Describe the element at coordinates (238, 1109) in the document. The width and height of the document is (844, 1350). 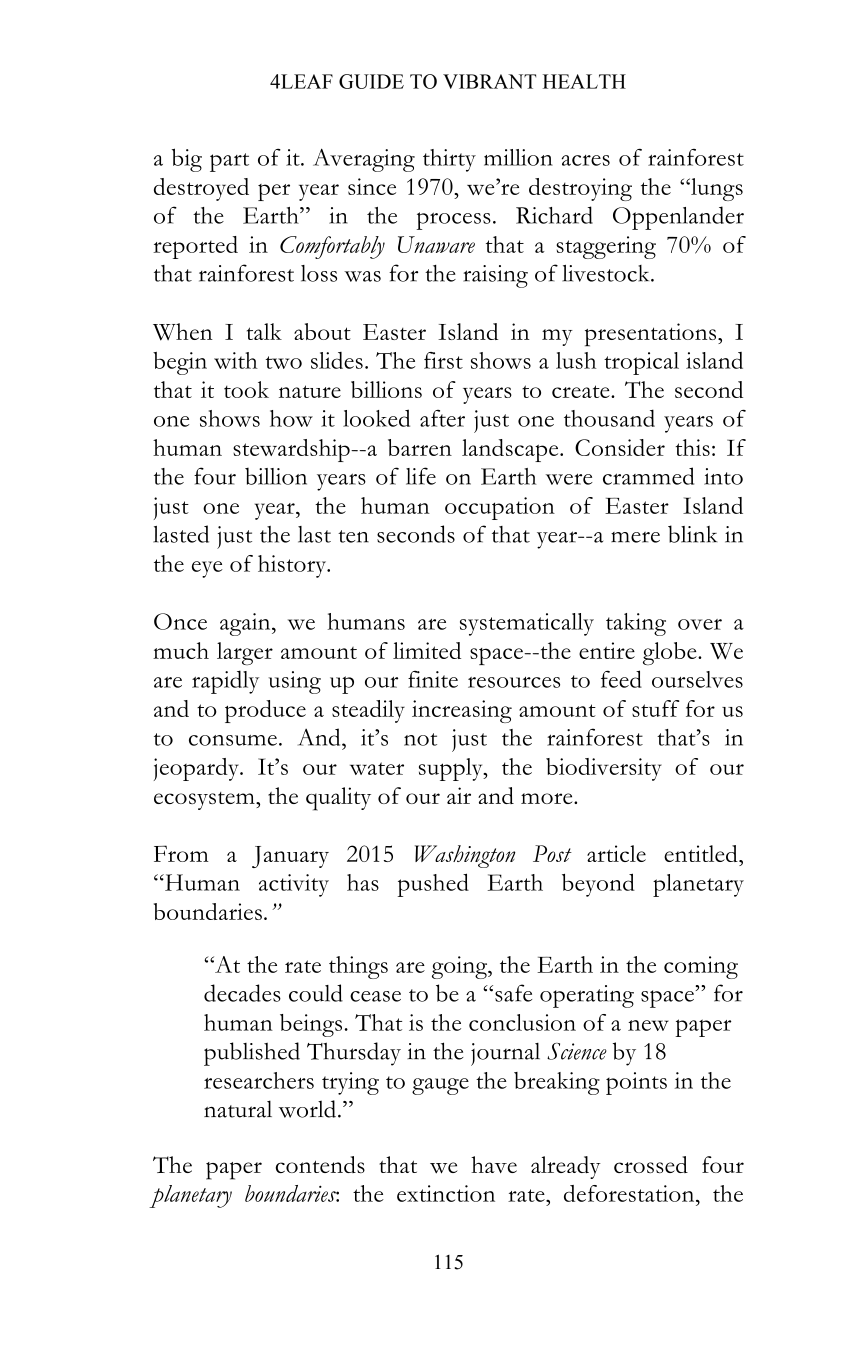
I see `natural` at that location.
